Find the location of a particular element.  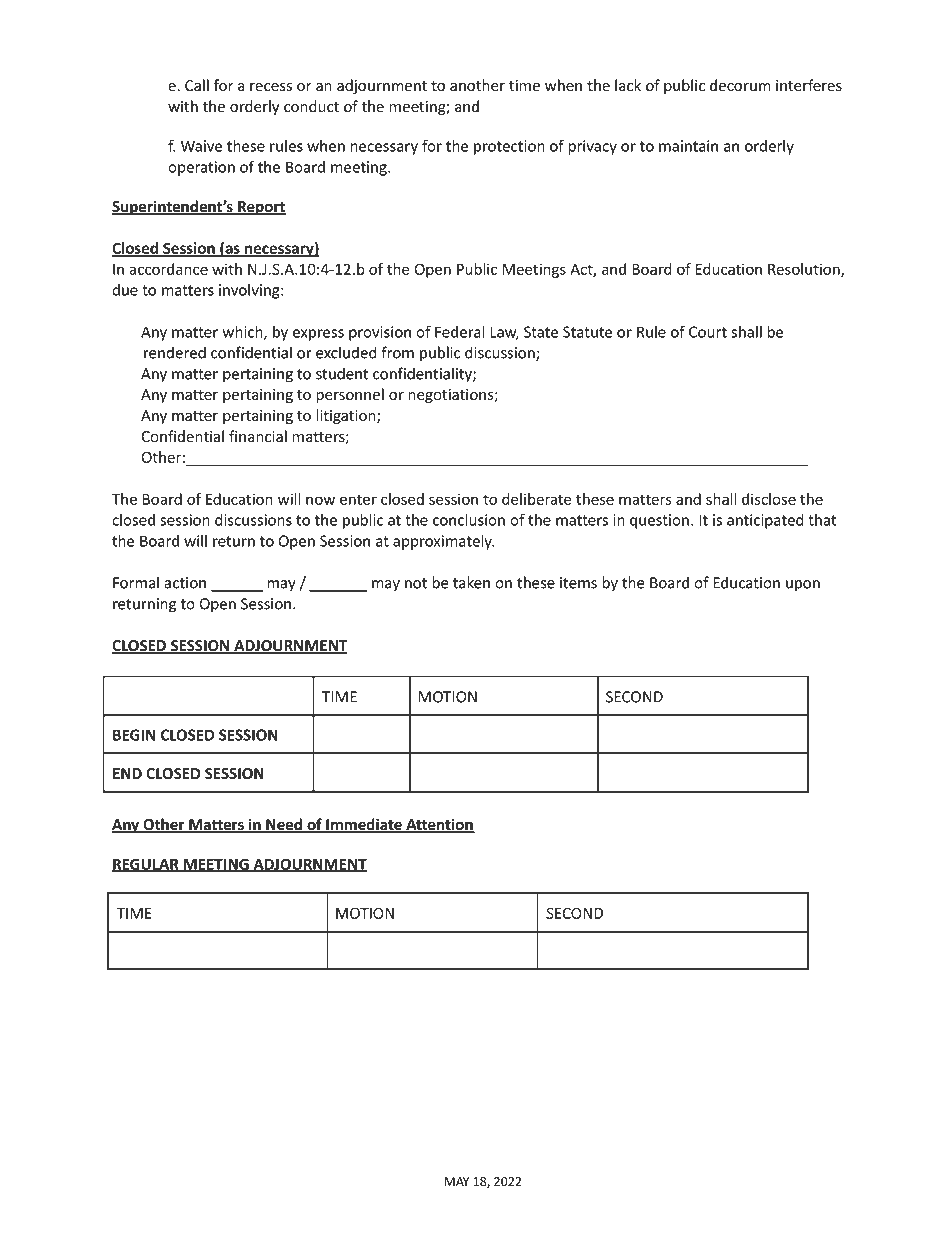

deliberate is located at coordinates (537, 499).
